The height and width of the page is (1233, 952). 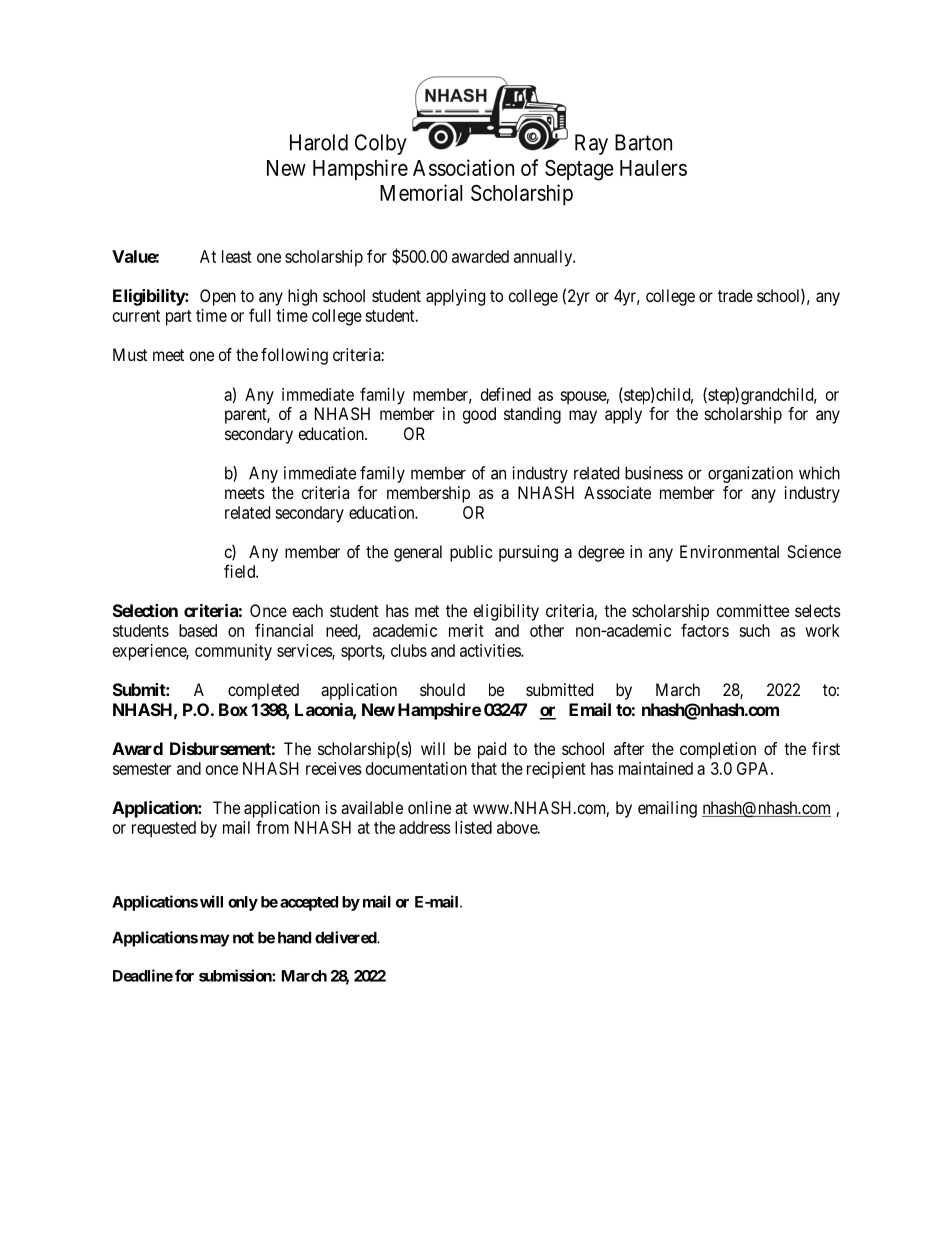 I want to click on good, so click(x=479, y=415).
